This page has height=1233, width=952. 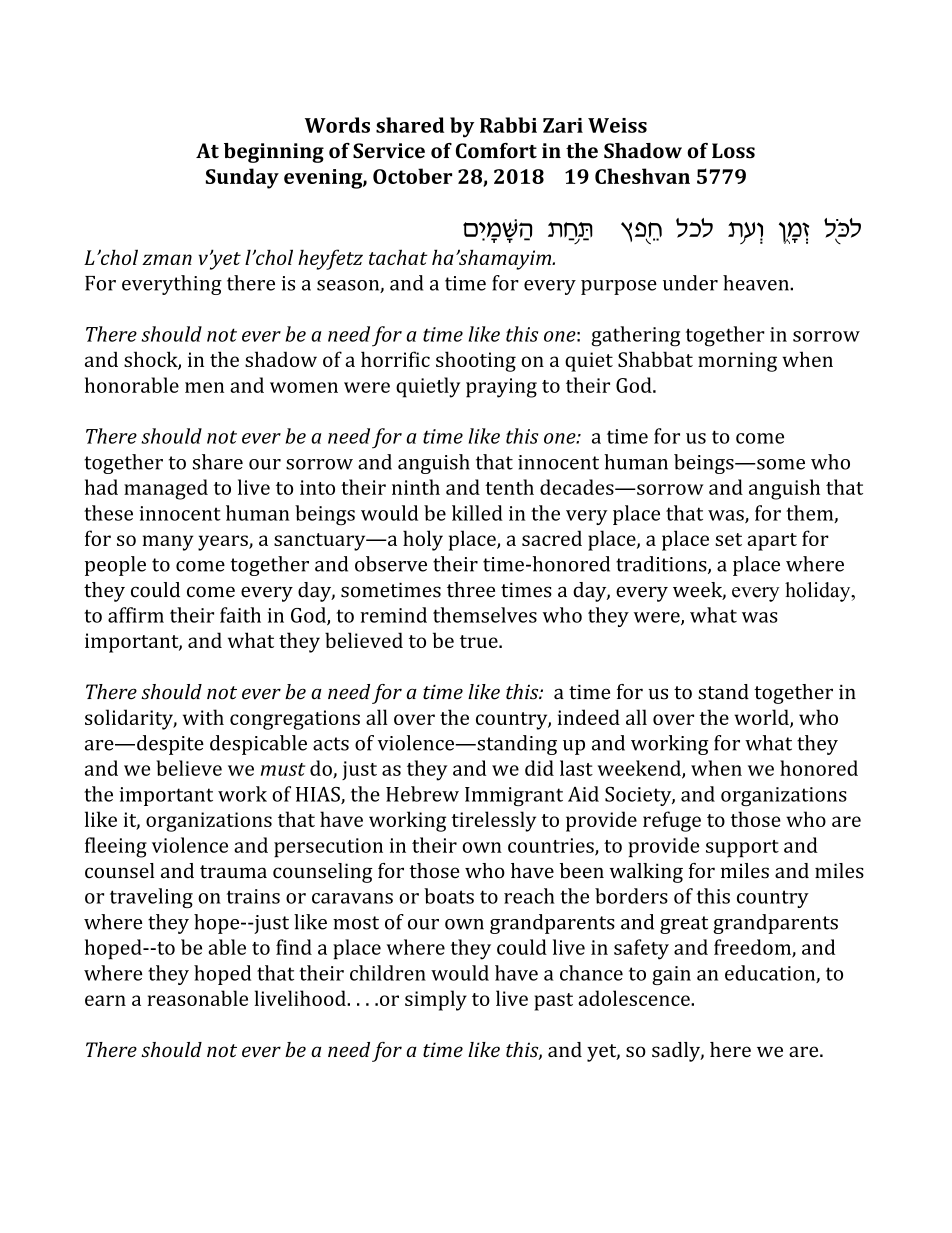 I want to click on October, so click(x=412, y=176).
